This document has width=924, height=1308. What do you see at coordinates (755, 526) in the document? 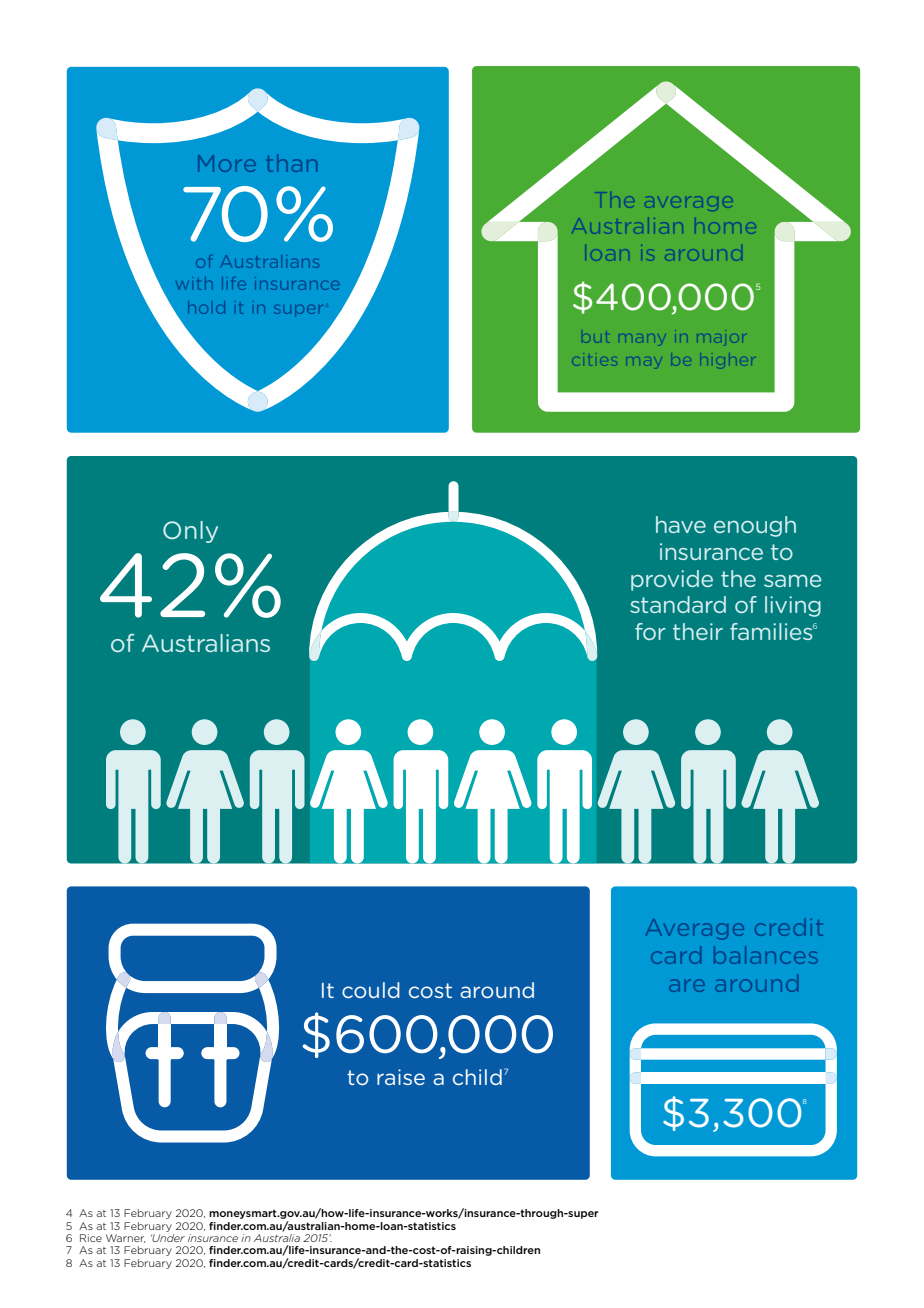
I see `enough` at bounding box center [755, 526].
